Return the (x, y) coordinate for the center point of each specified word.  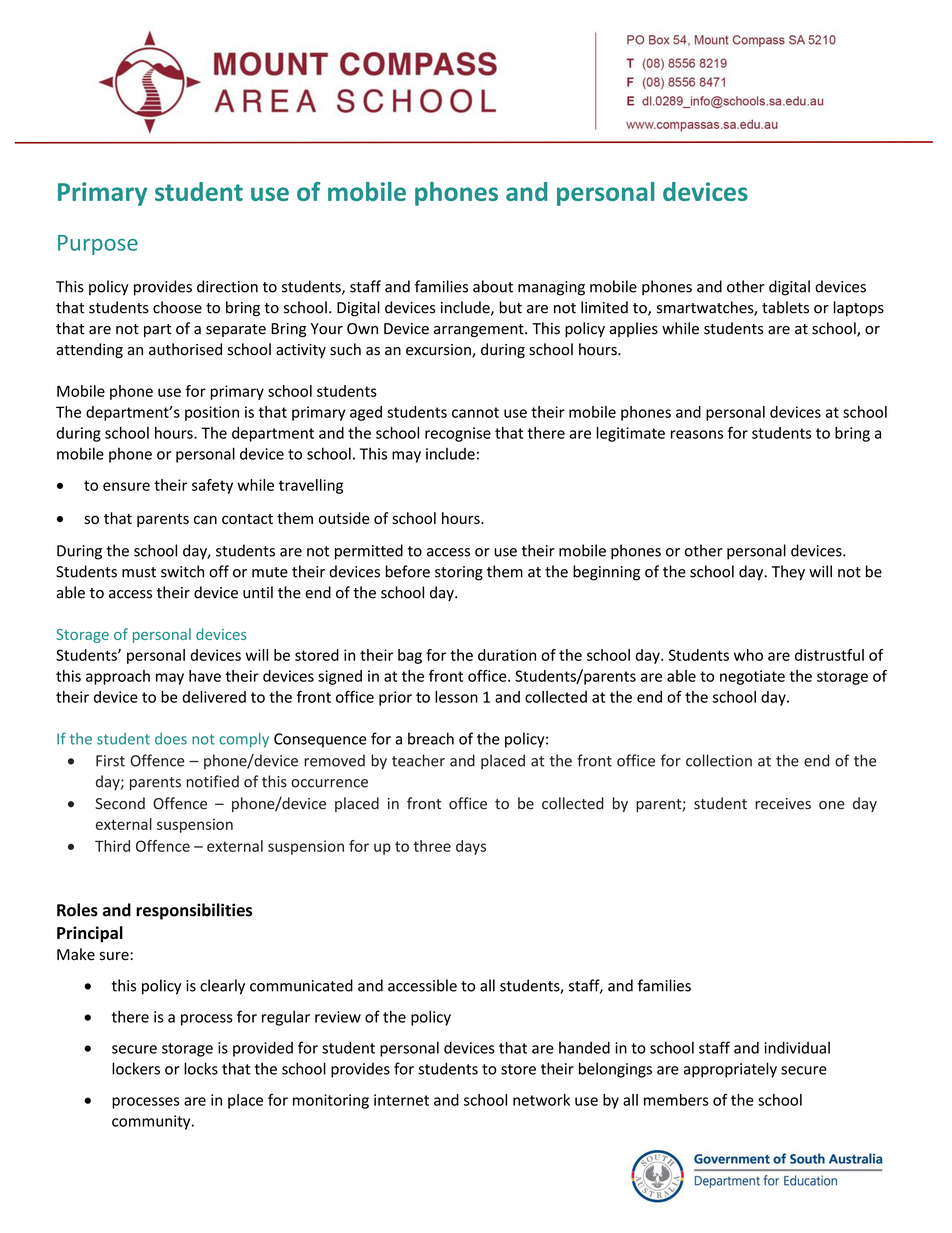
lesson (456, 697)
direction (227, 286)
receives (783, 804)
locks (201, 1068)
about (493, 286)
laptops (859, 308)
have (205, 676)
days (471, 847)
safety (212, 486)
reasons (697, 434)
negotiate (752, 677)
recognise (458, 434)
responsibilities (194, 911)
